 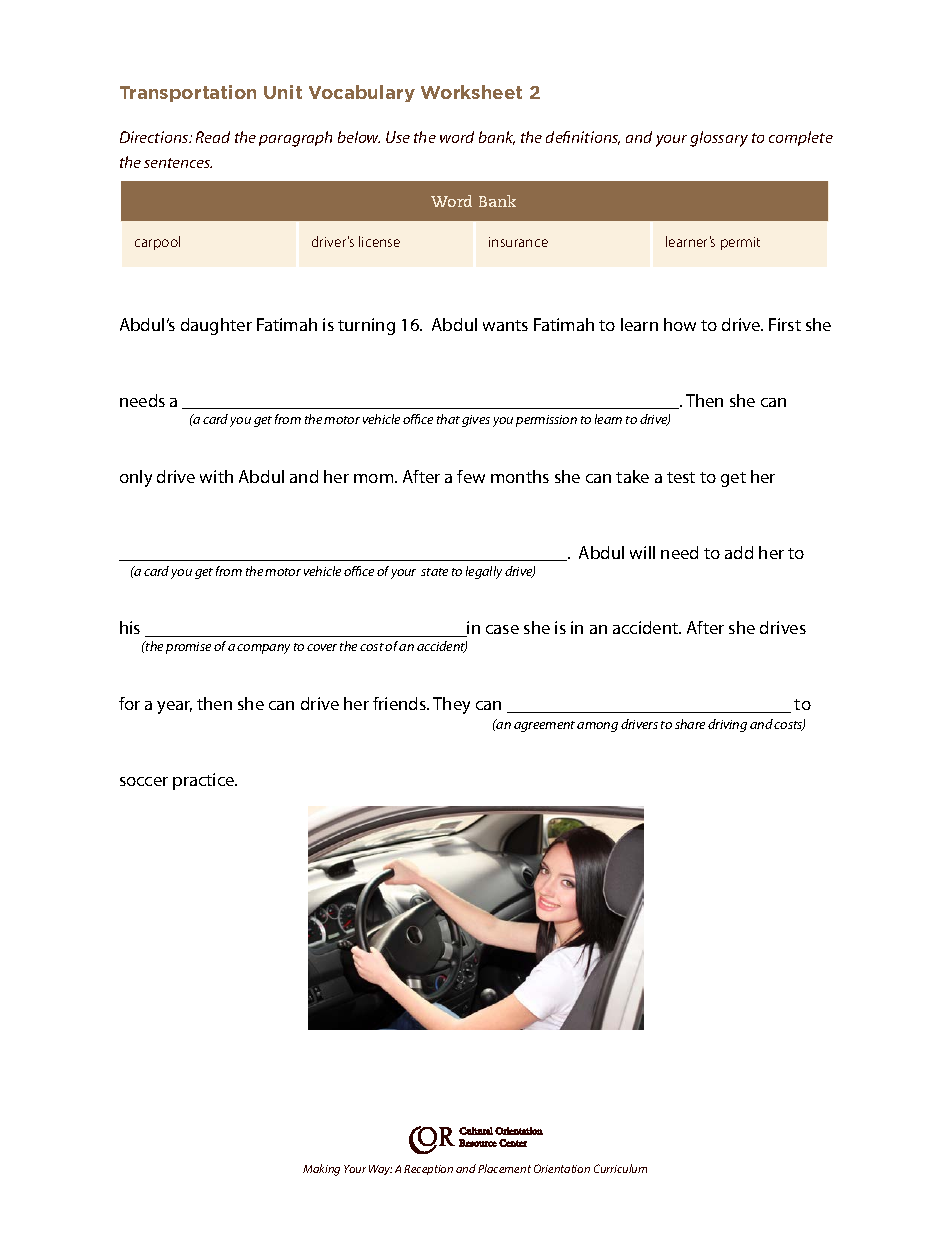 What do you see at coordinates (719, 139) in the screenshot?
I see `glossary` at bounding box center [719, 139].
